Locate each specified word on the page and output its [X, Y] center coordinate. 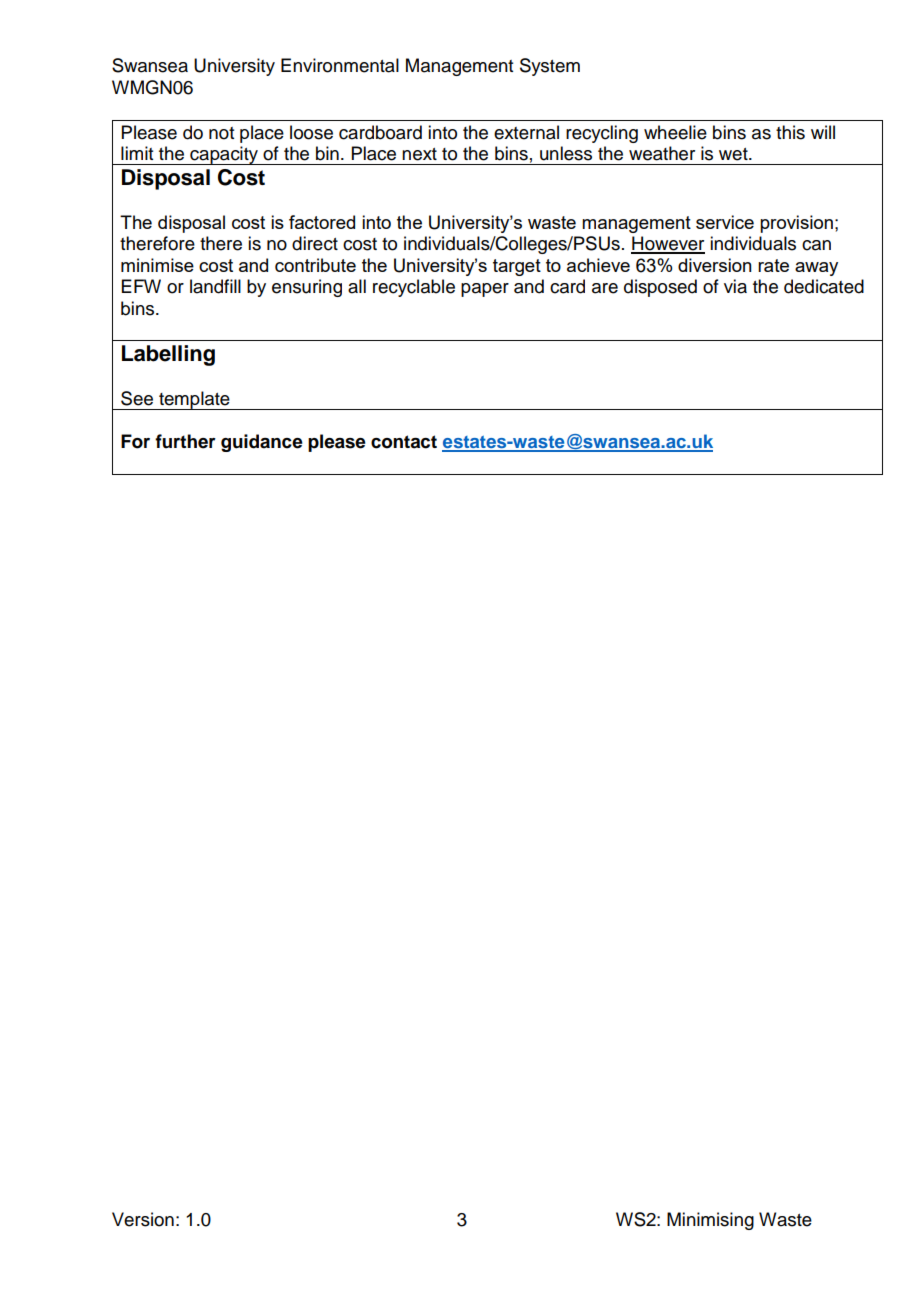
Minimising [710, 1221]
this [790, 132]
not [221, 133]
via [735, 286]
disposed [660, 288]
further [185, 441]
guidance [262, 443]
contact [404, 442]
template [194, 400]
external [526, 132]
